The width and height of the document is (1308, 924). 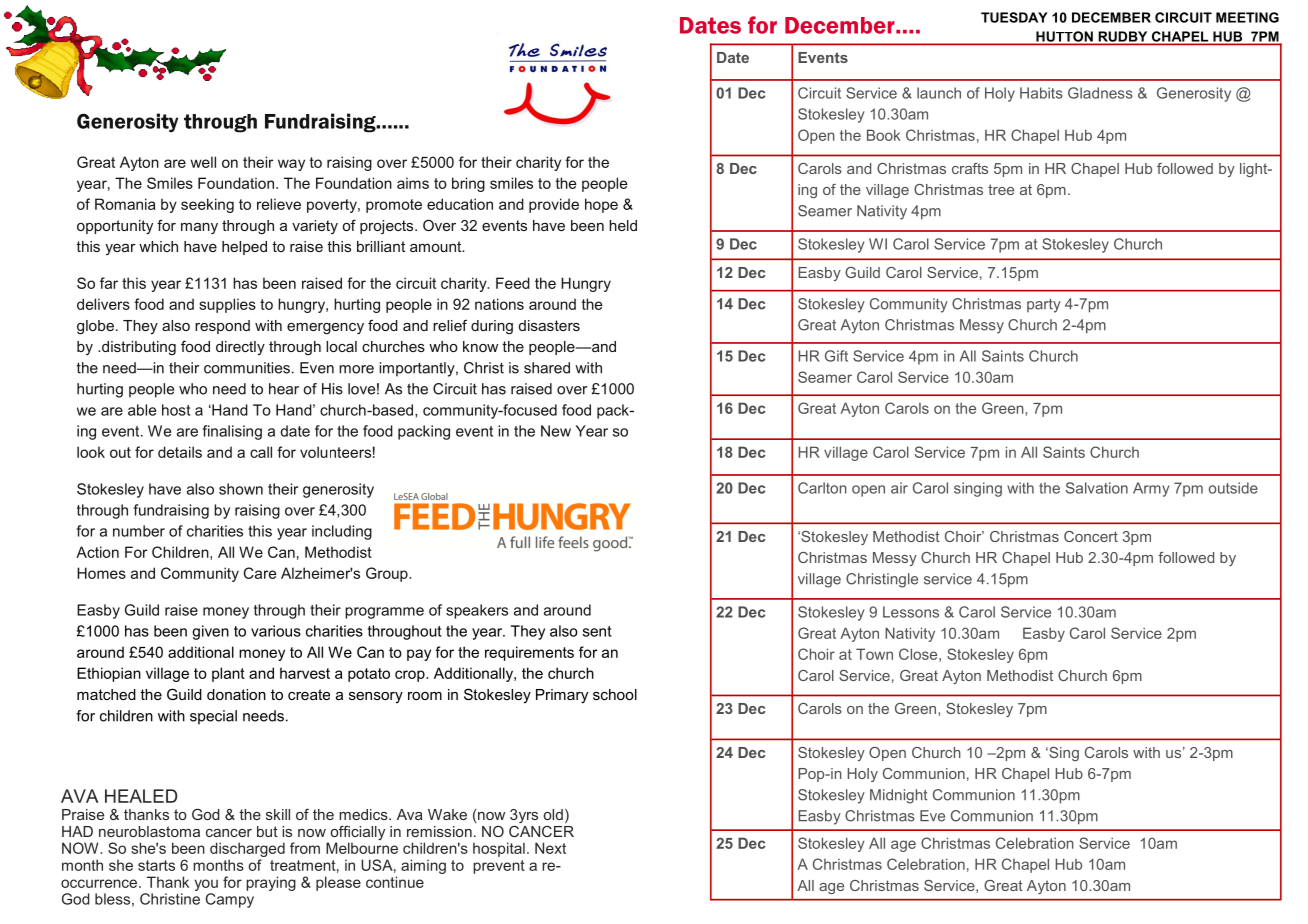 I want to click on New, so click(x=556, y=431).
